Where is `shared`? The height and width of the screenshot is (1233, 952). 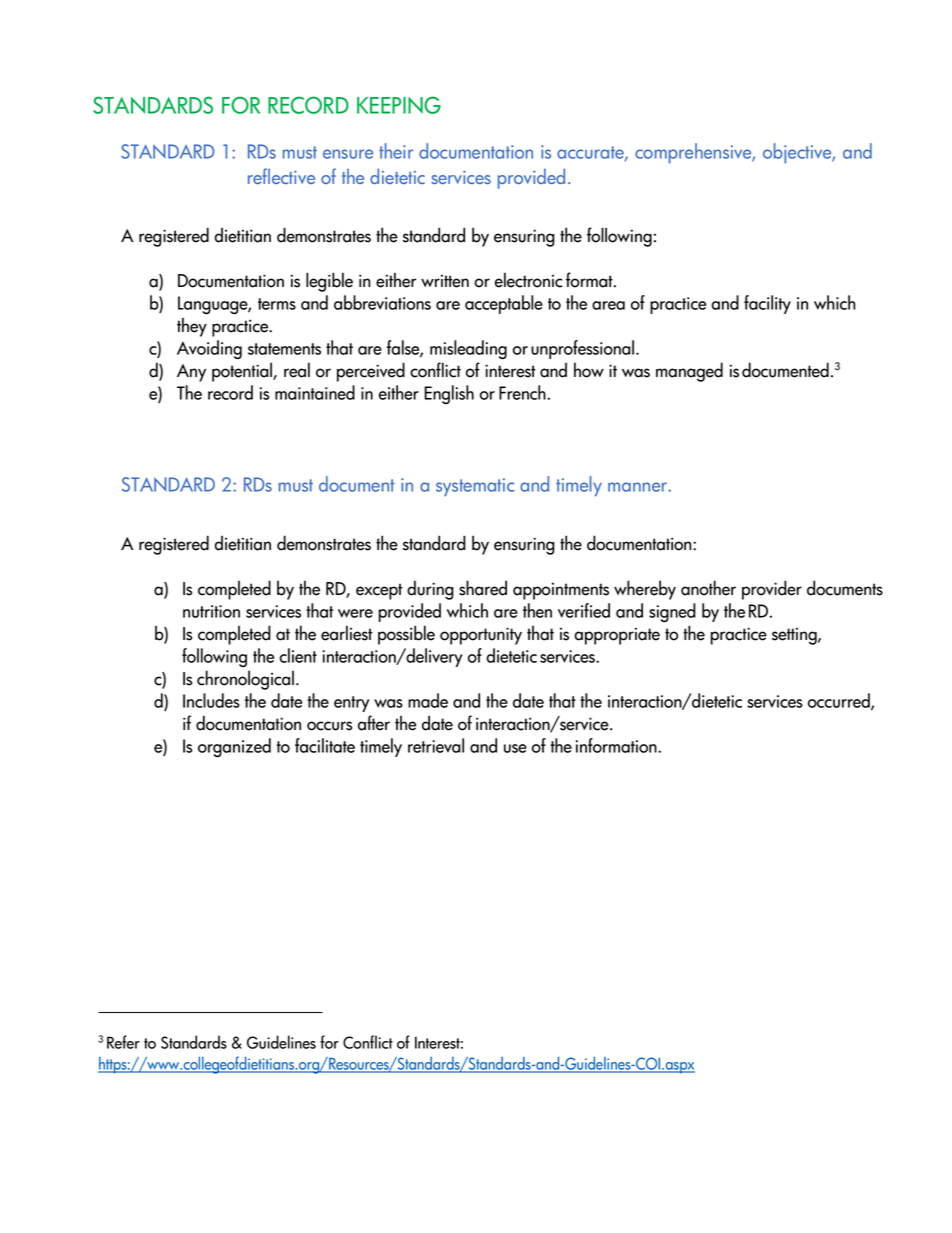 shared is located at coordinates (483, 588).
